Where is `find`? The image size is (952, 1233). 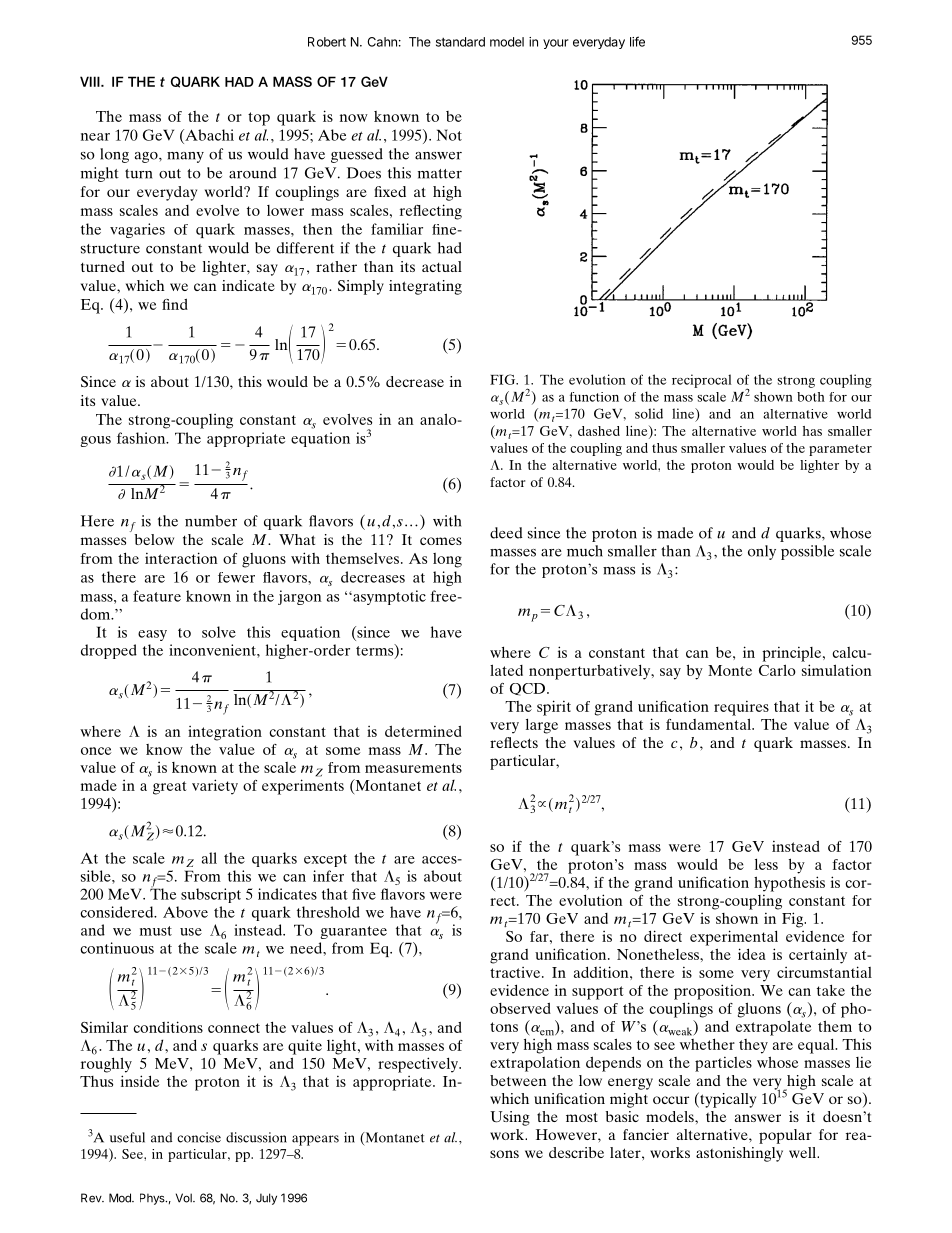
find is located at coordinates (175, 304).
